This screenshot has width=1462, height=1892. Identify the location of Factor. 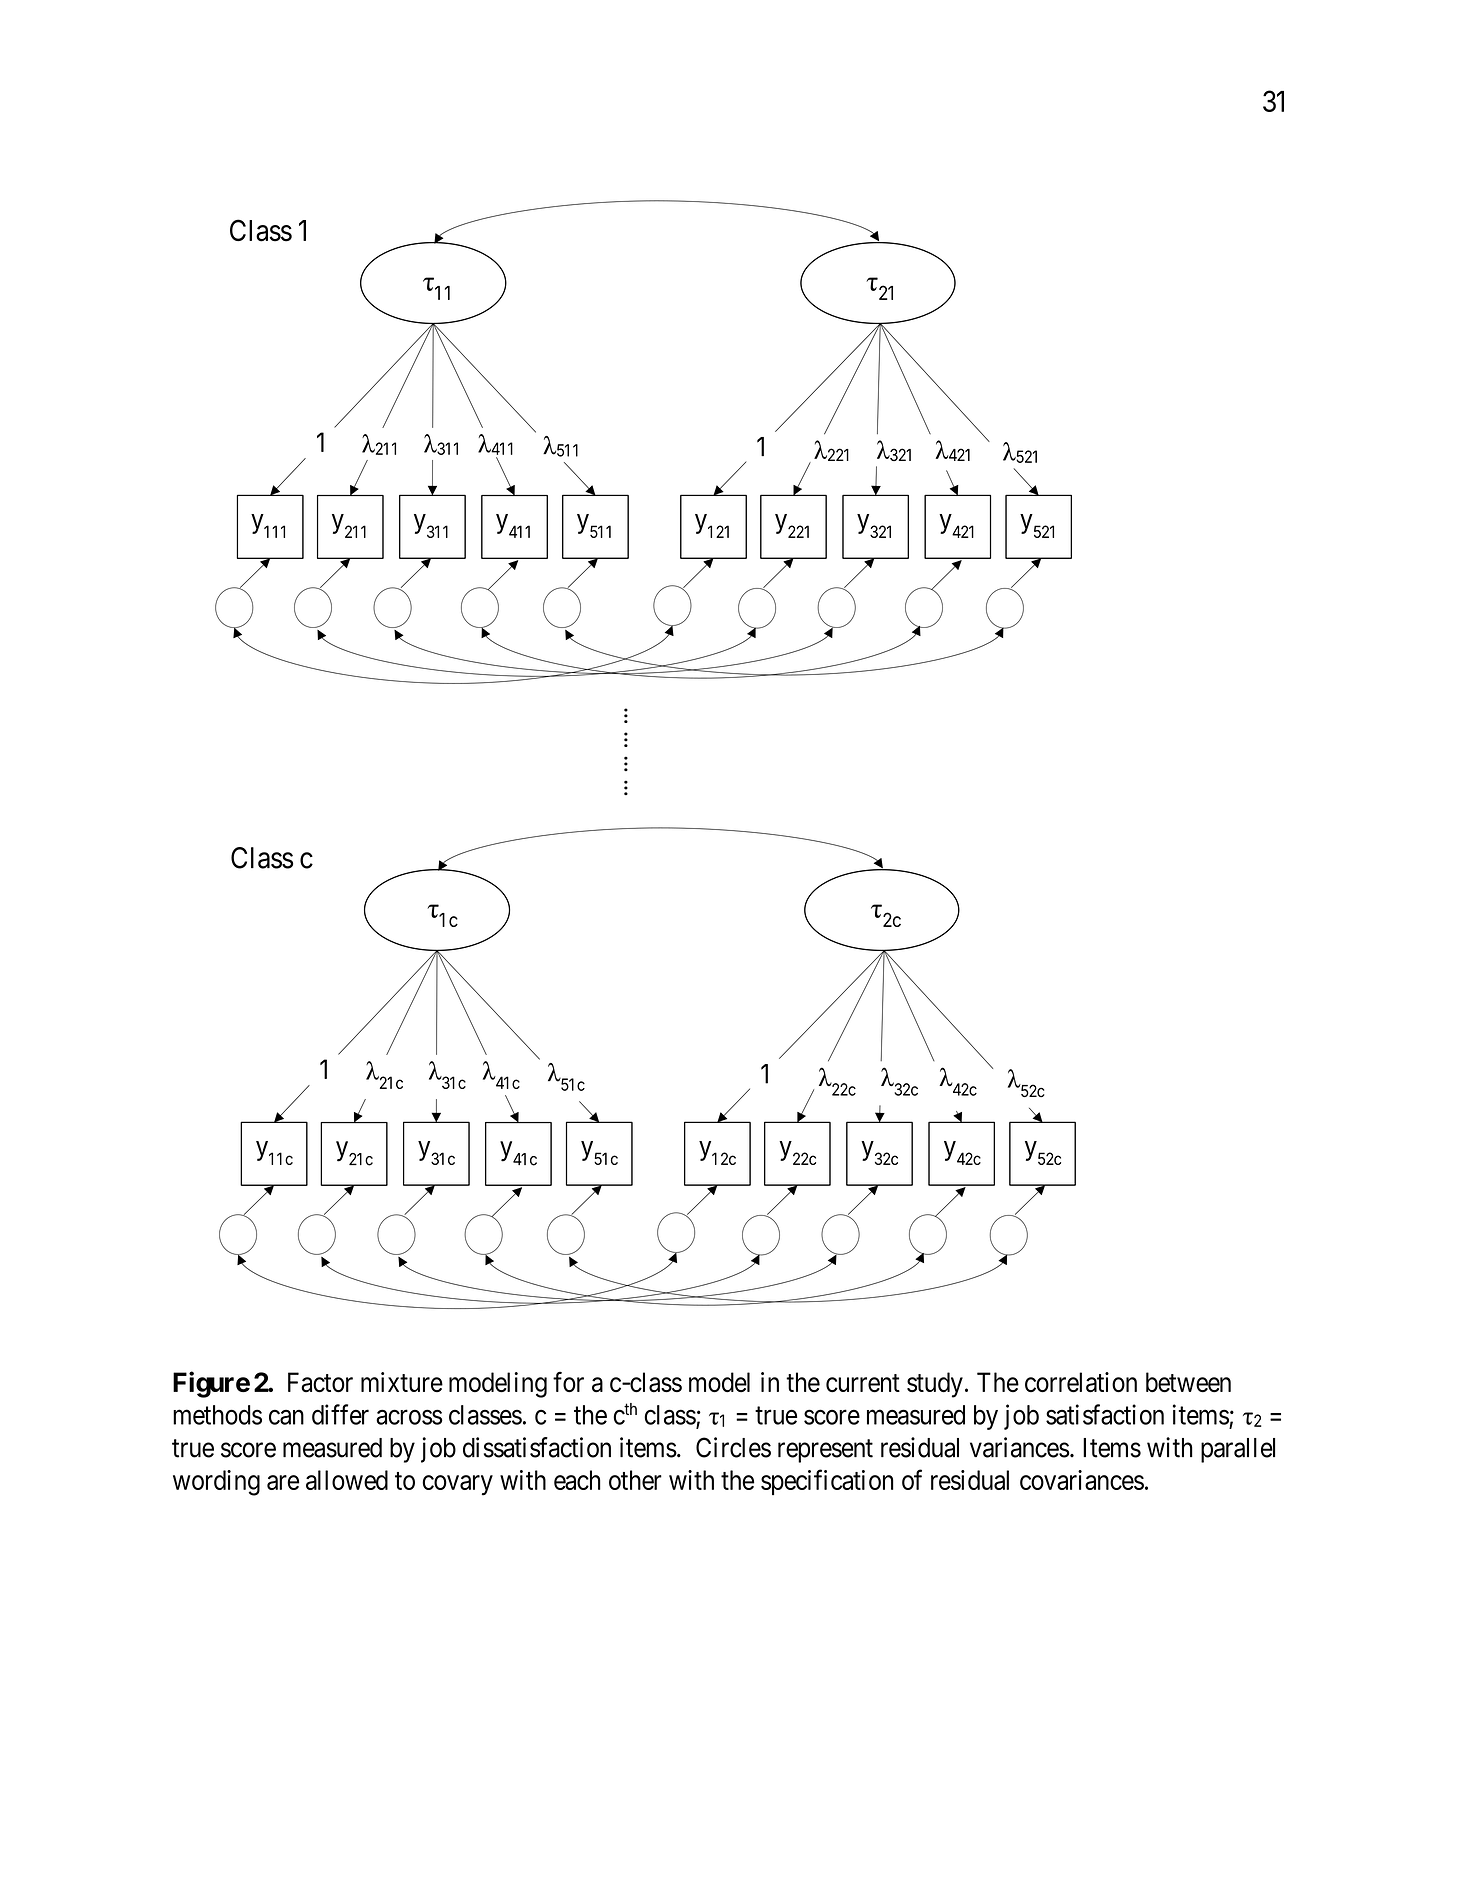
(320, 1382).
